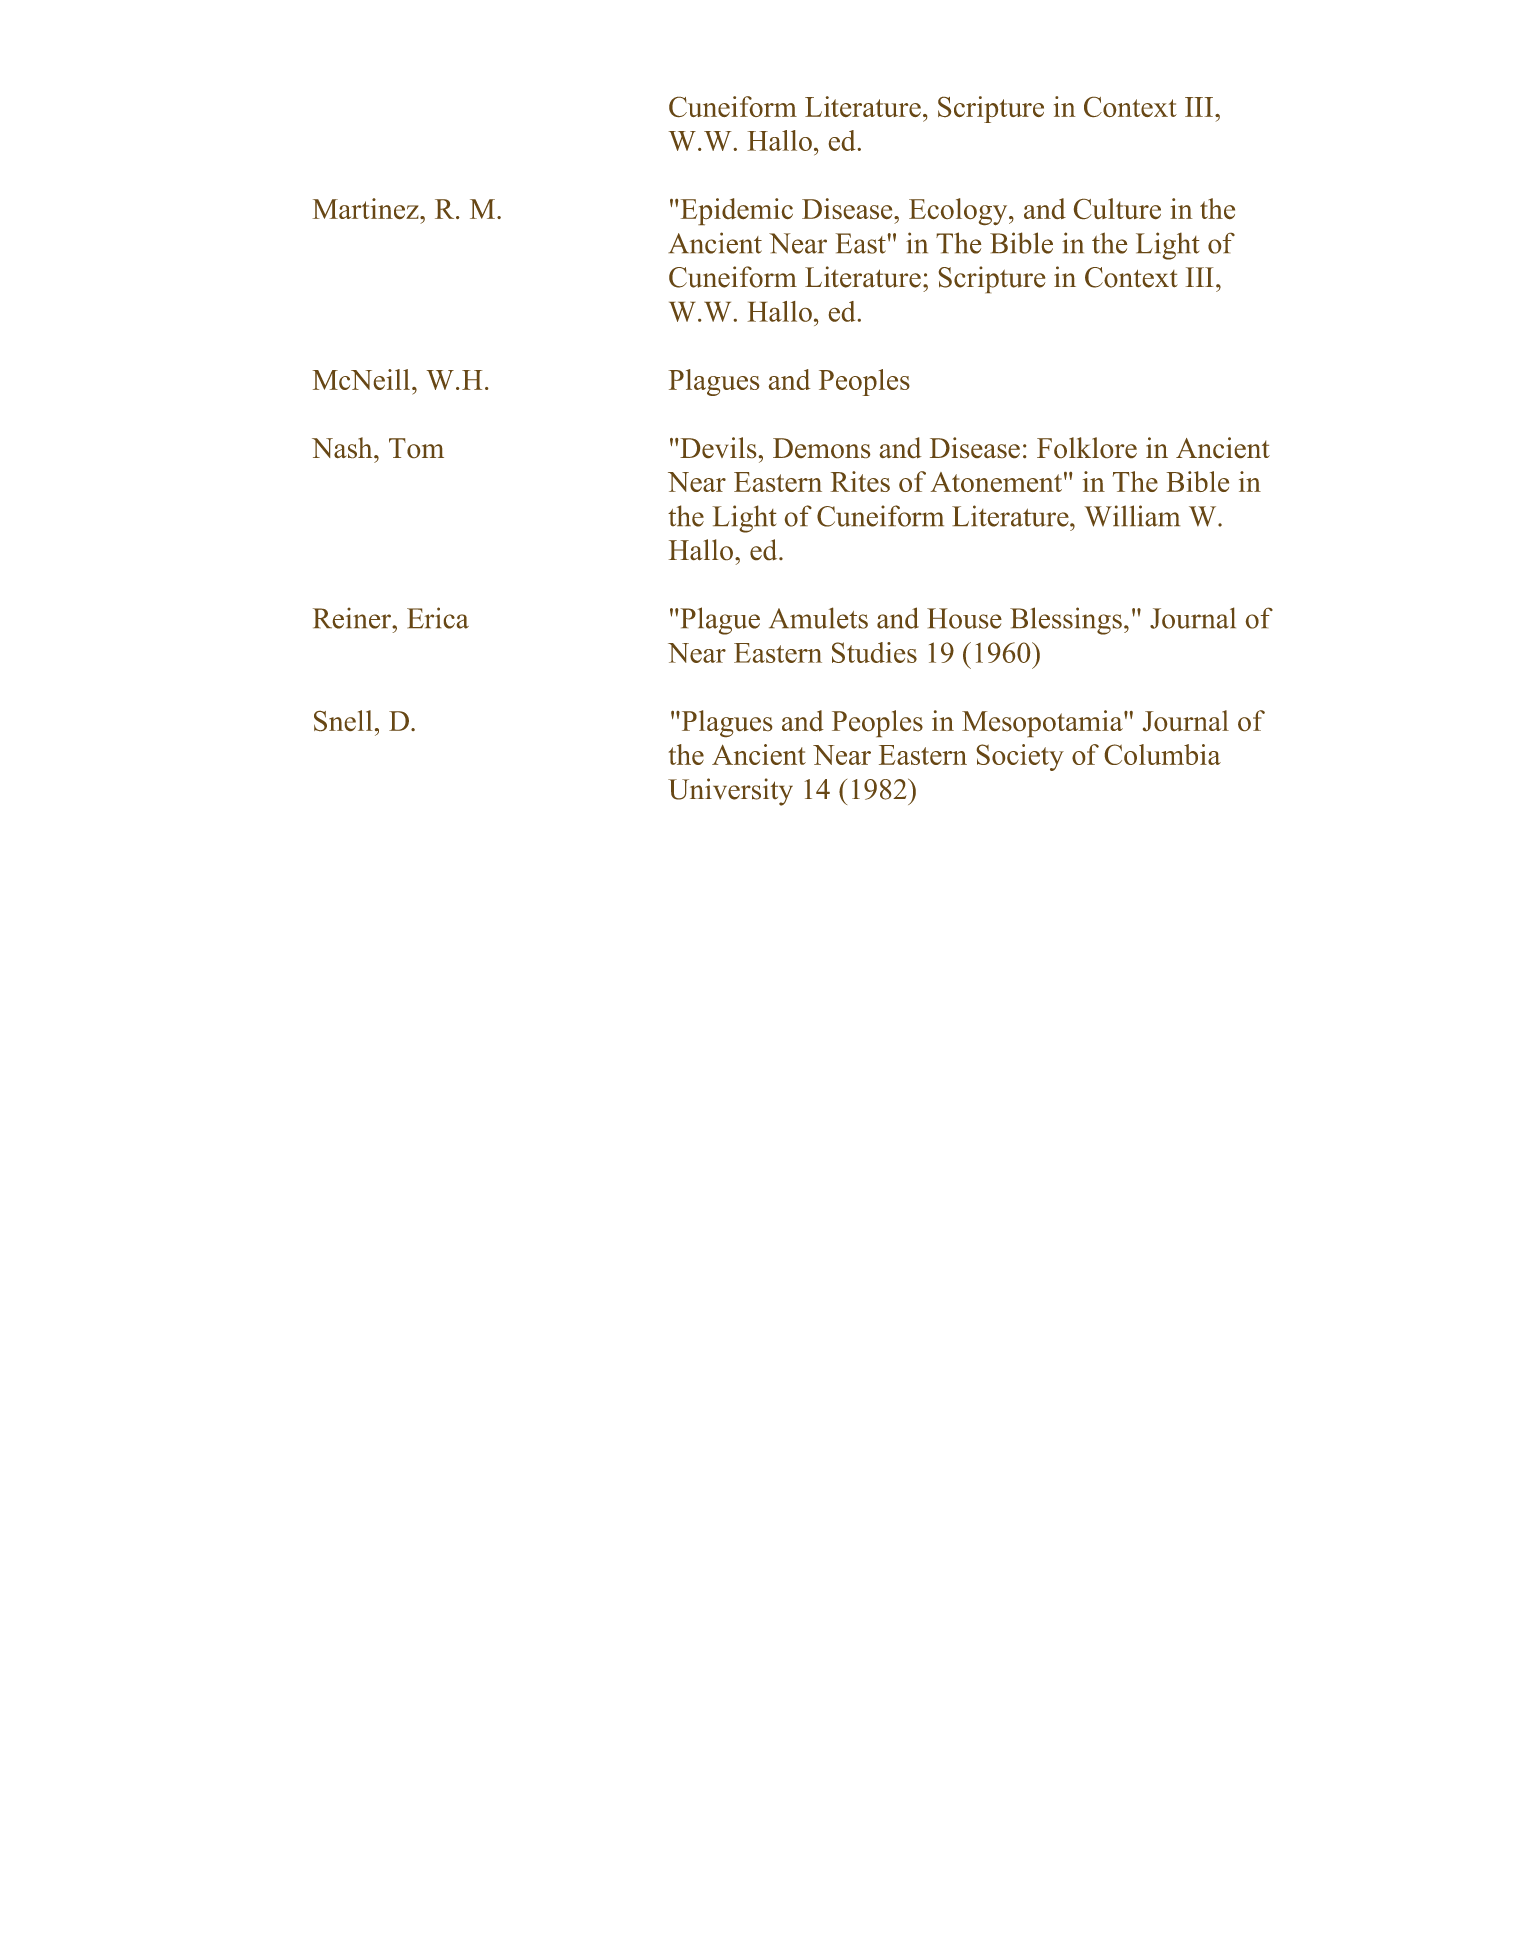 The image size is (1513, 1958). I want to click on William, so click(1132, 516).
